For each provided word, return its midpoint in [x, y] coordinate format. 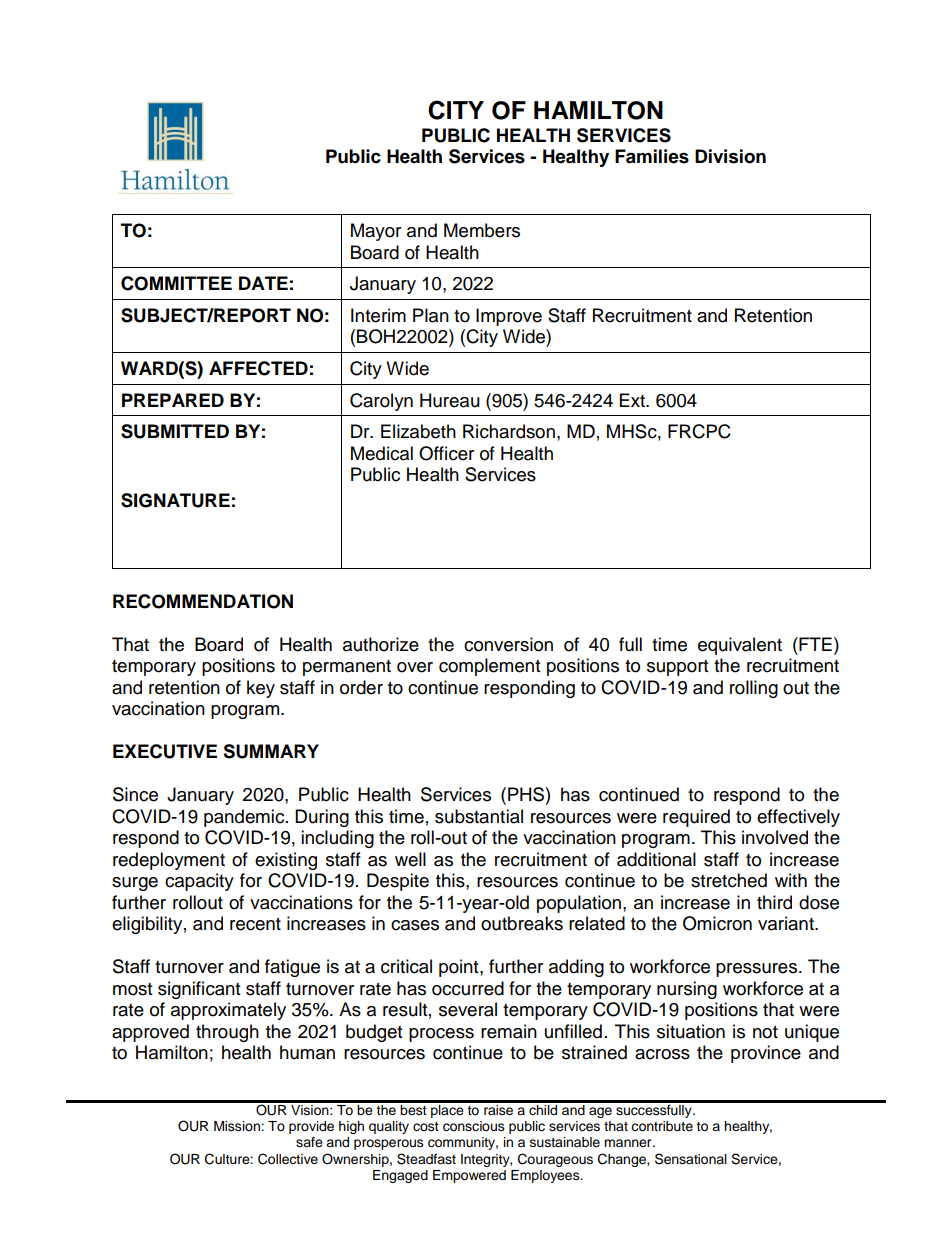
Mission [238, 1126]
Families [652, 156]
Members [482, 230]
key [261, 689]
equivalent [740, 646]
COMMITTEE [176, 283]
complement [489, 667]
